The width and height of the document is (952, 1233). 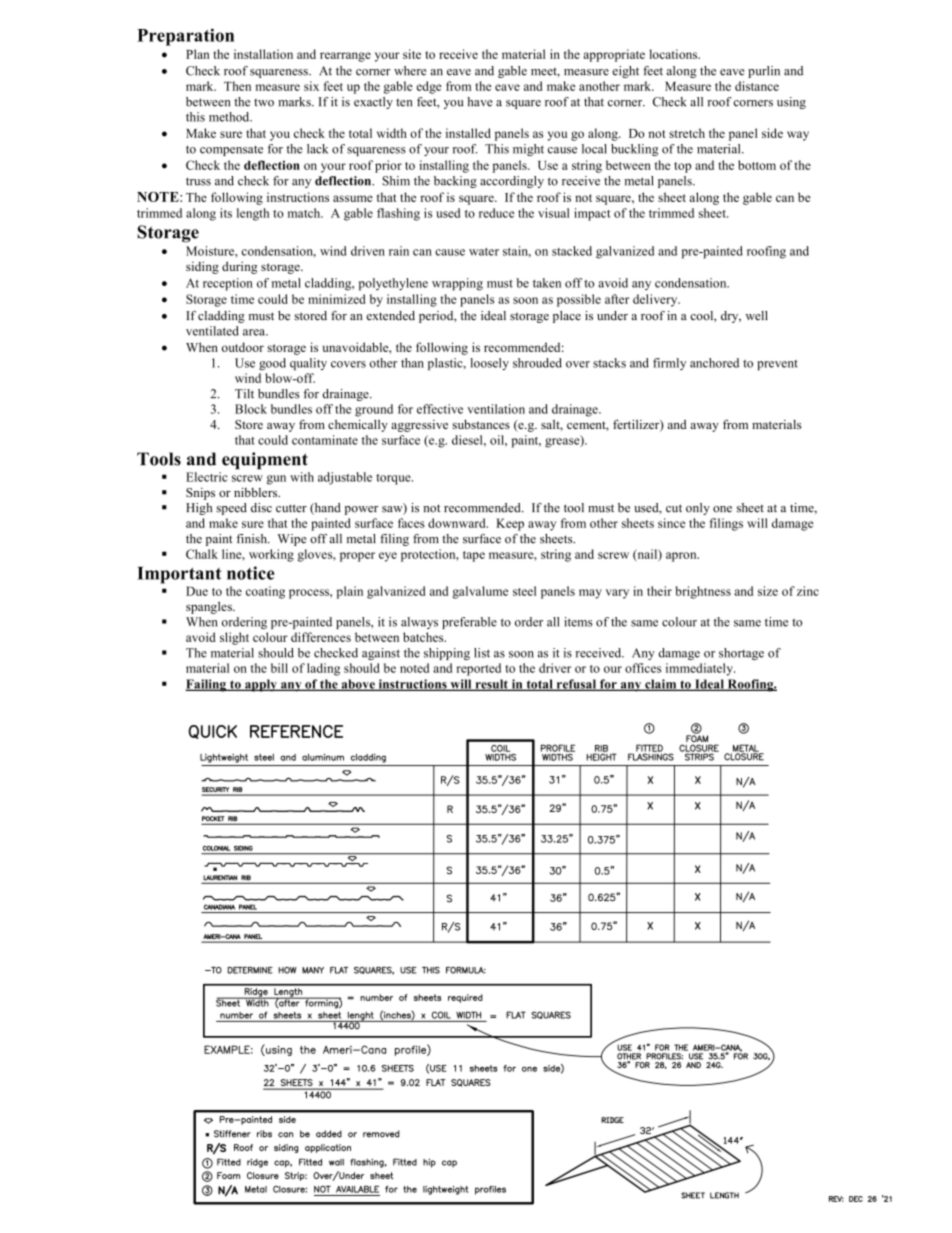 What do you see at coordinates (412, 54) in the document?
I see `site` at bounding box center [412, 54].
